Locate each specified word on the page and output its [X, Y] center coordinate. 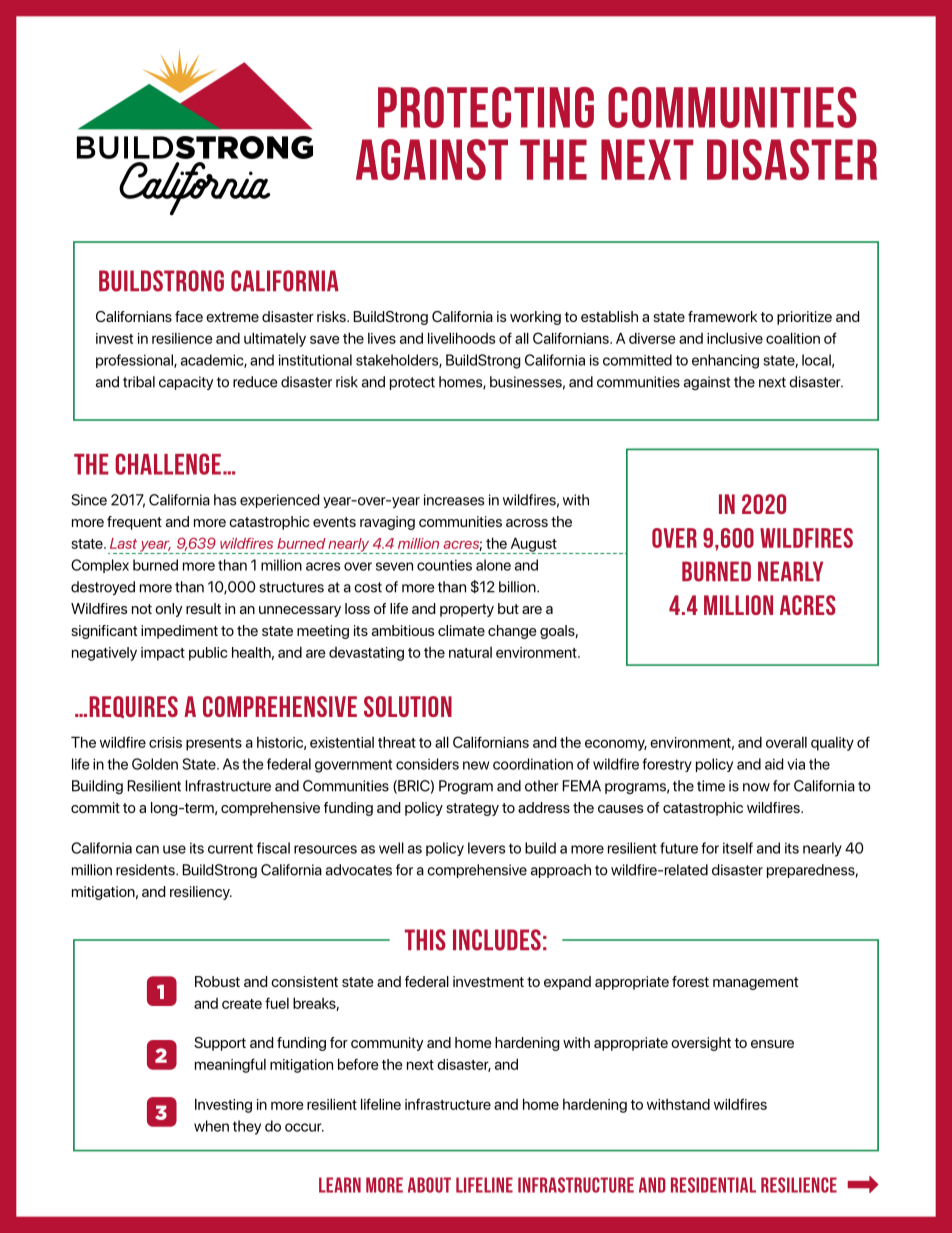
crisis [165, 742]
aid [774, 764]
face [189, 316]
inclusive [735, 338]
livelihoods [461, 338]
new [476, 765]
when [211, 1126]
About [429, 1185]
